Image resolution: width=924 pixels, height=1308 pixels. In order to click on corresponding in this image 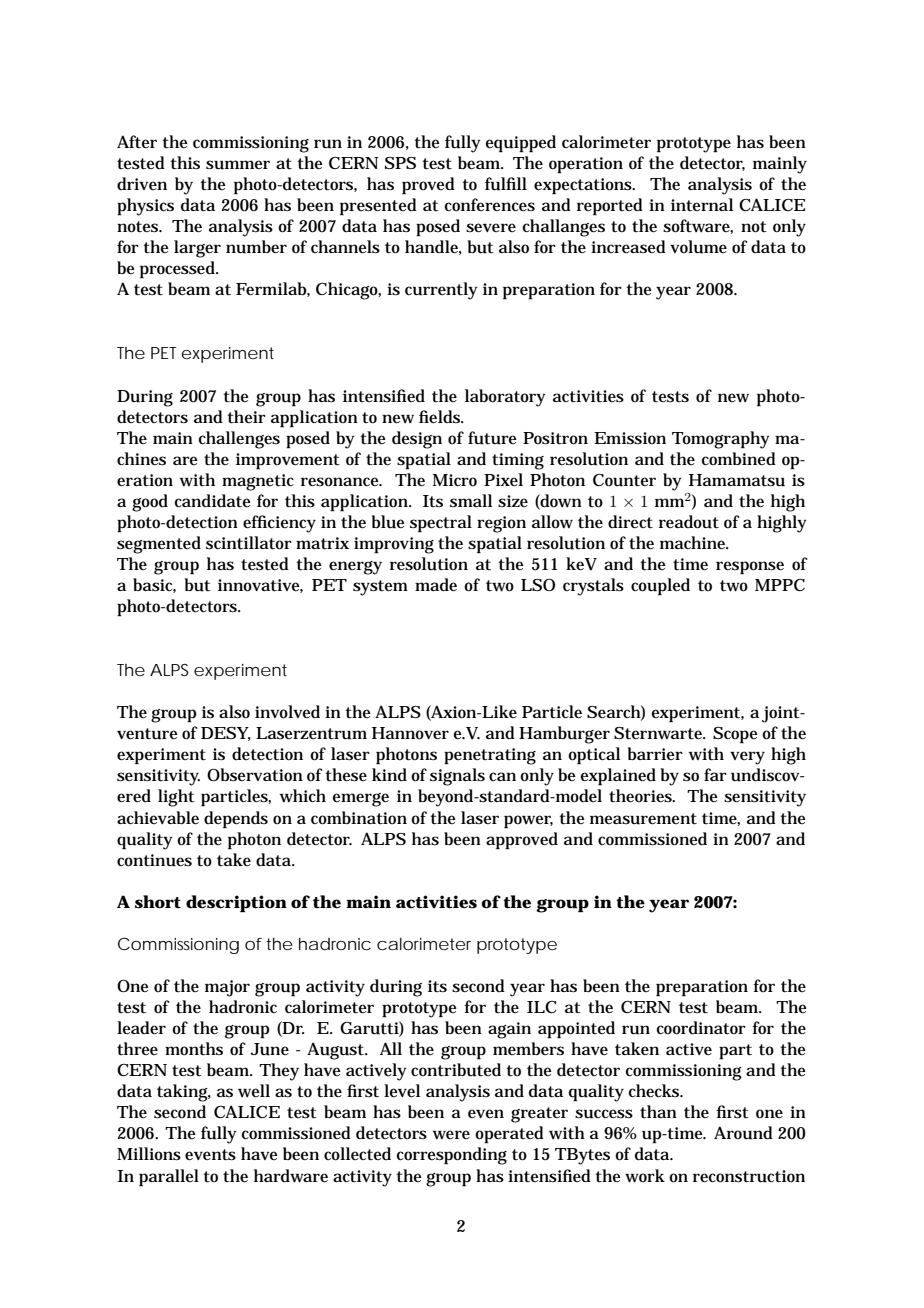, I will do `click(451, 1156)`.
